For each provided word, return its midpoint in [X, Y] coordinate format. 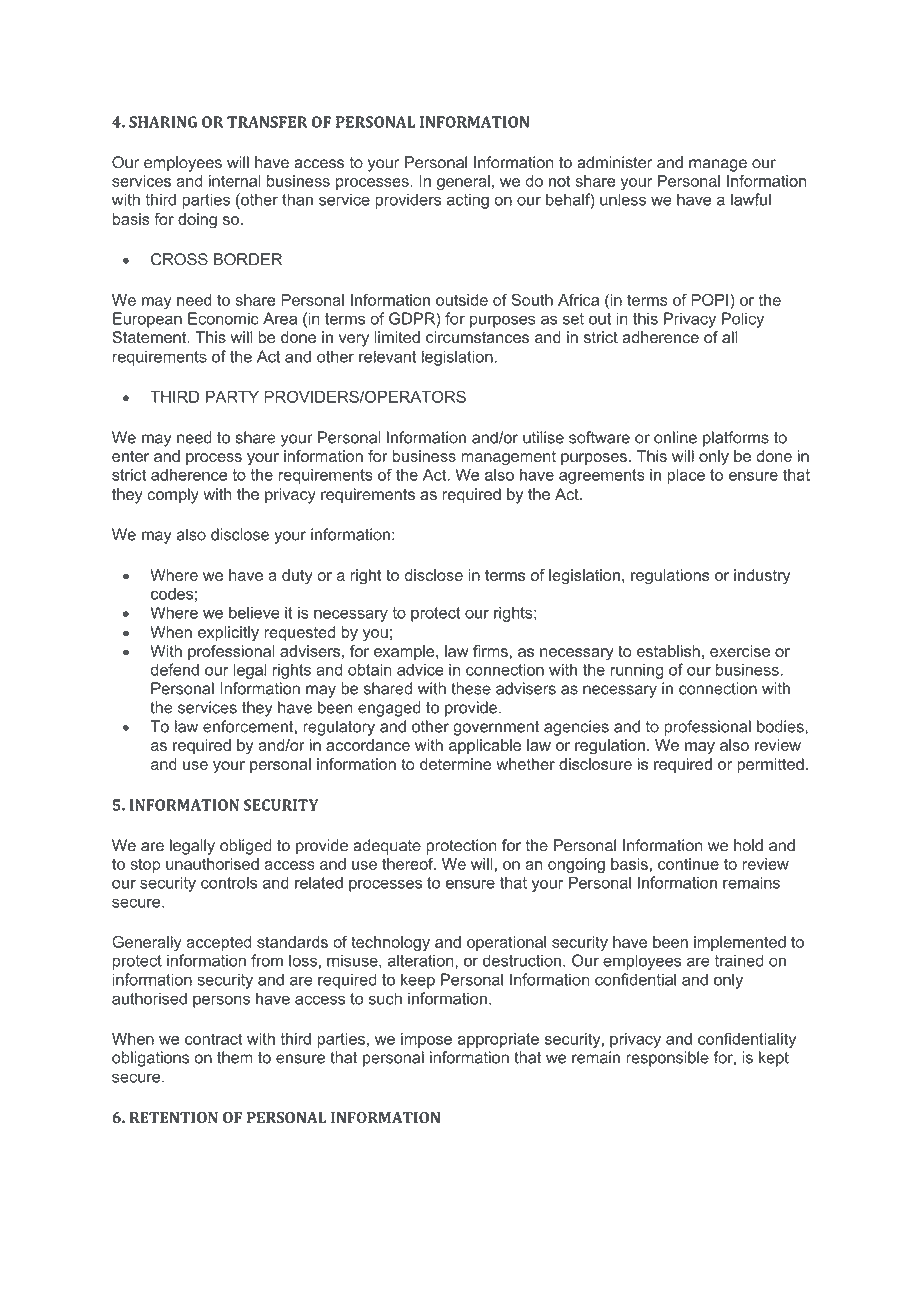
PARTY [232, 397]
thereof [409, 864]
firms [490, 651]
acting [468, 201]
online [675, 437]
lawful [751, 199]
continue [688, 864]
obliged [246, 847]
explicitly [228, 633]
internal [235, 181]
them [235, 1057]
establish [668, 651]
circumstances [477, 337]
